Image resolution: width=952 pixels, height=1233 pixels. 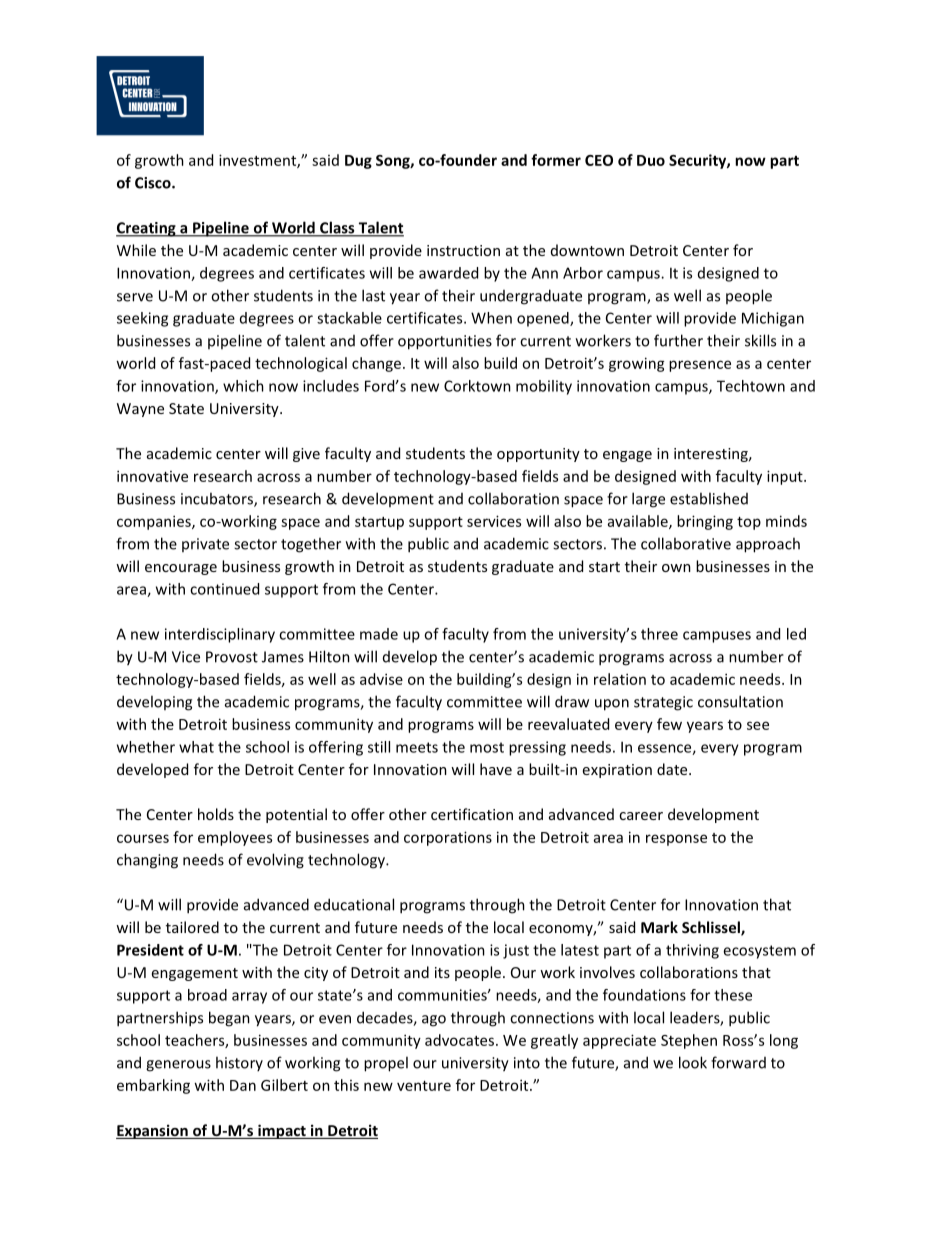 I want to click on Dan, so click(x=243, y=1085).
